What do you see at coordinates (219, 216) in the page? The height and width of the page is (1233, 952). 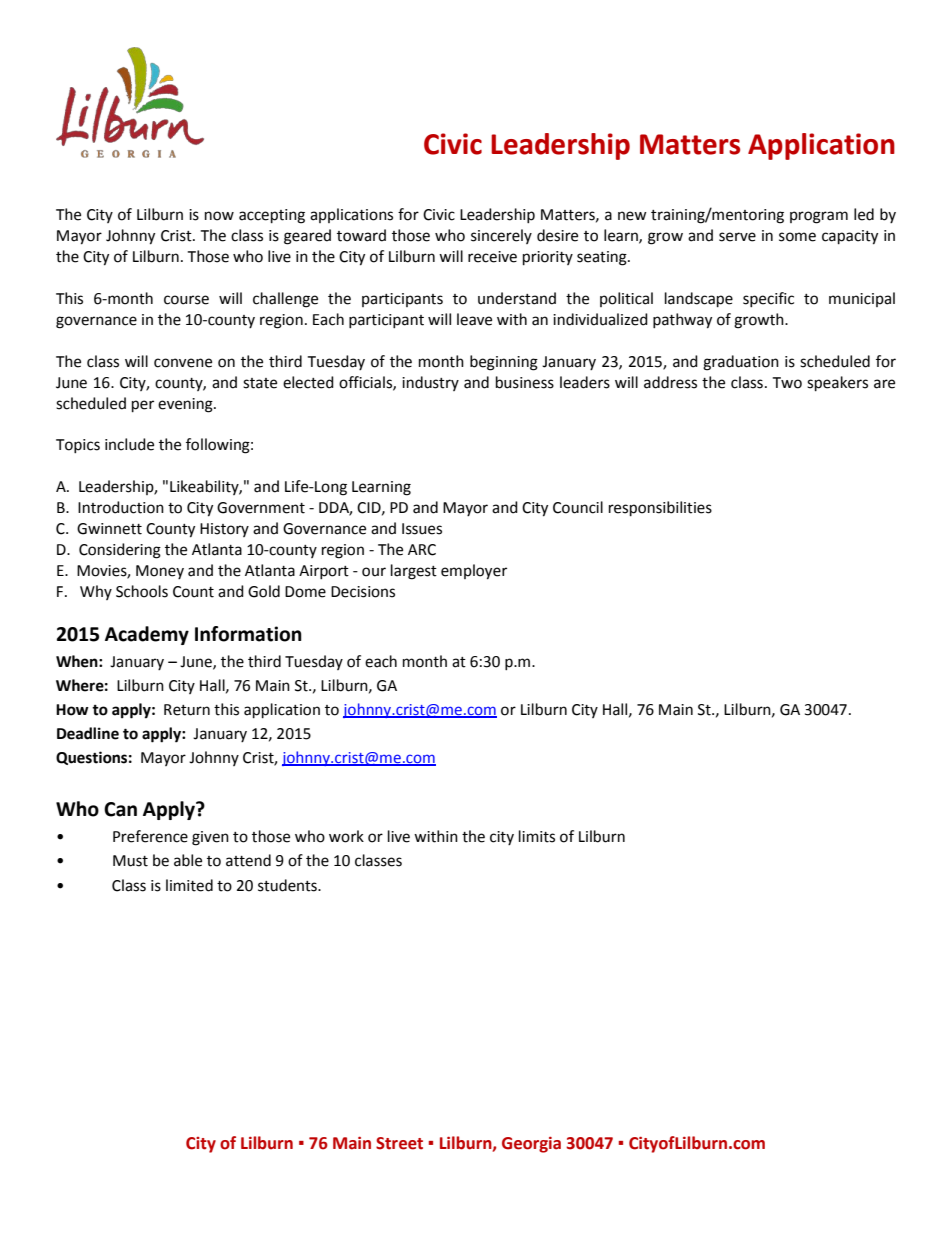 I see `now` at bounding box center [219, 216].
